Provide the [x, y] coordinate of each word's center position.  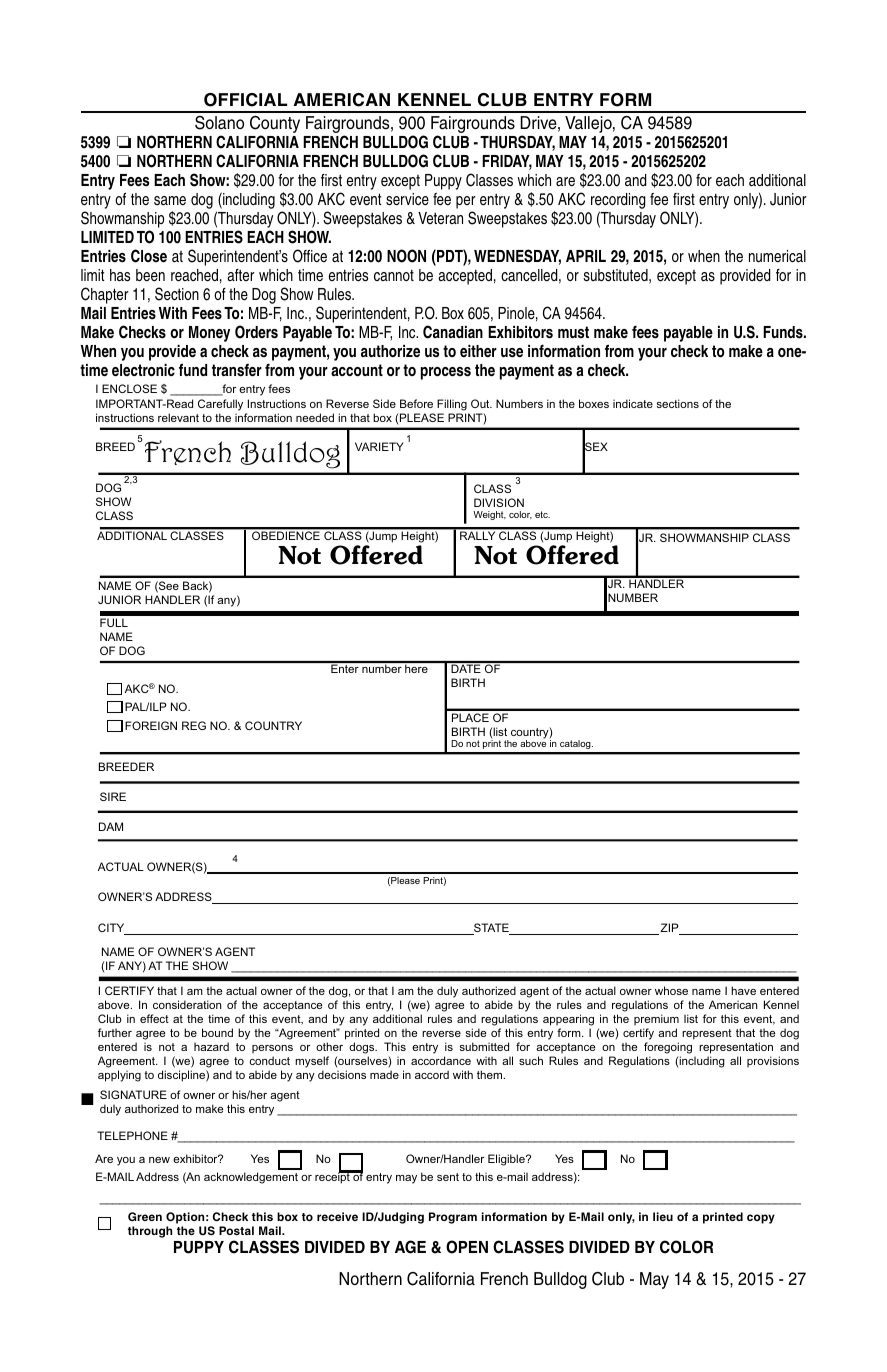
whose [671, 990]
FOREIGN [151, 725]
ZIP [669, 929]
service [407, 199]
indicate [633, 403]
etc [542, 514]
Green [145, 1216]
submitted [484, 1046]
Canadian [453, 332]
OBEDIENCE [286, 535]
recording [618, 202]
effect [154, 1018]
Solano [219, 123]
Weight [489, 515]
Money [209, 334]
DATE [466, 667]
